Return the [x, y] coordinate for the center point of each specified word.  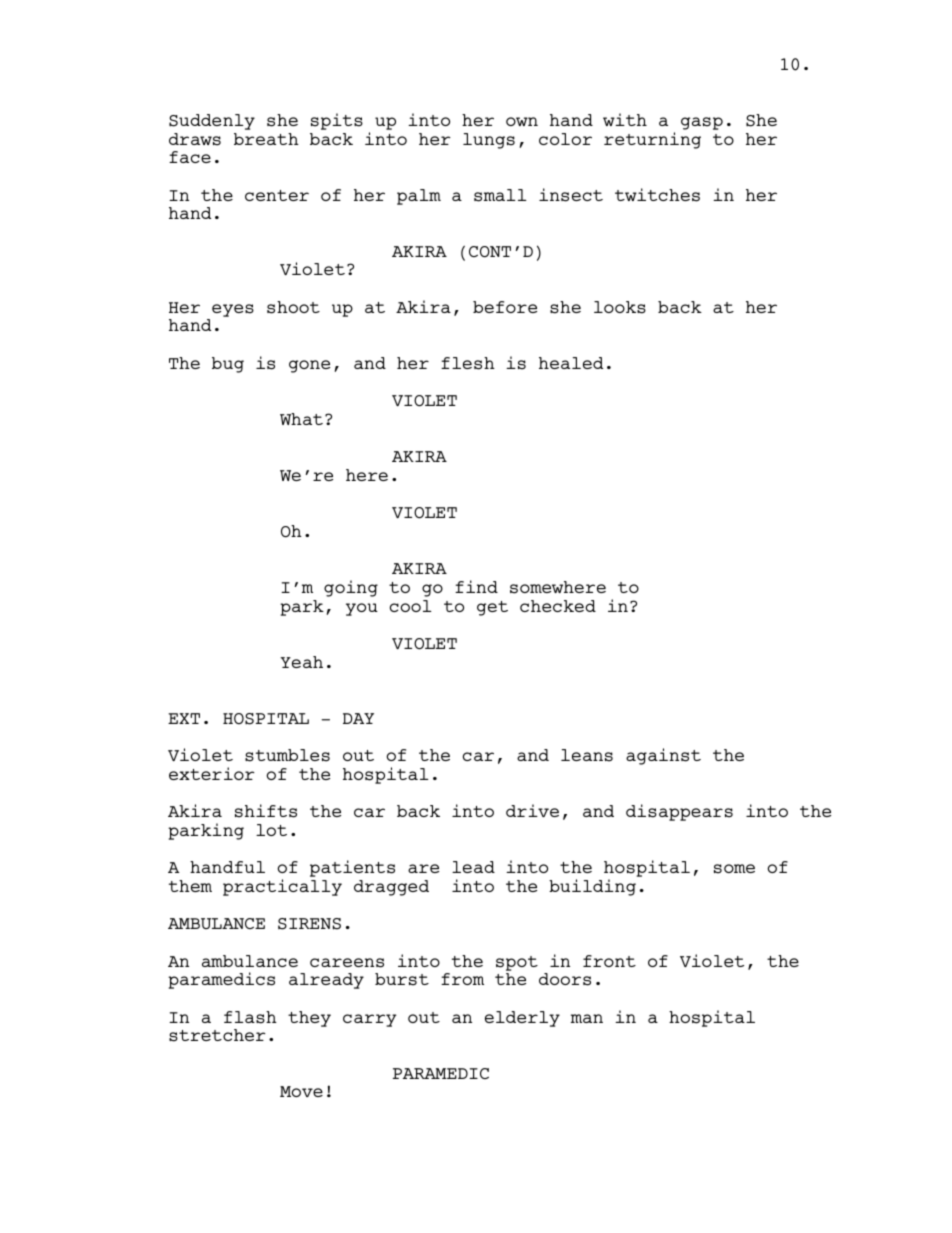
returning [652, 140]
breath [266, 139]
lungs [489, 141]
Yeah [301, 662]
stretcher [217, 1035]
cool [411, 606]
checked [558, 606]
